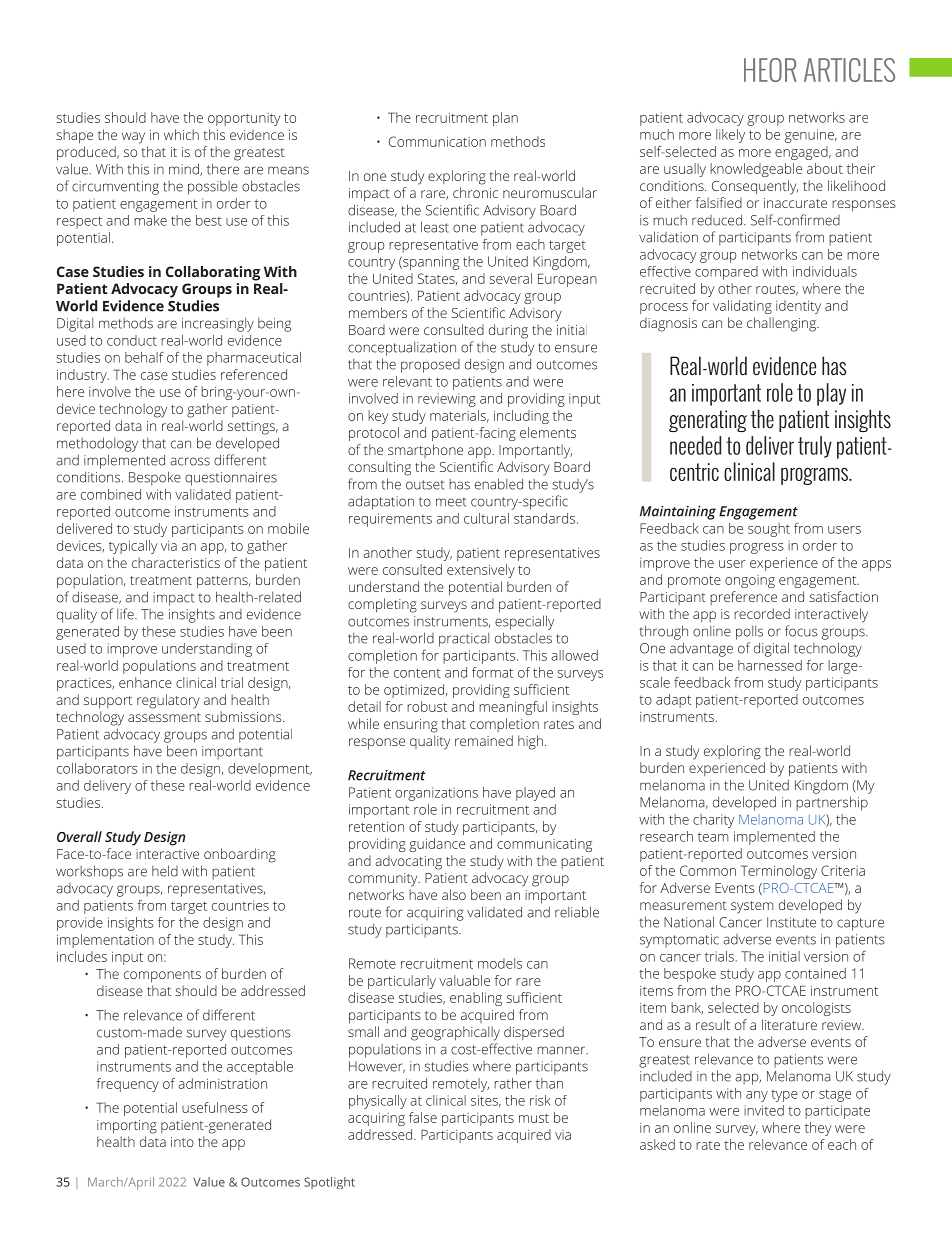 The image size is (952, 1233). Describe the element at coordinates (486, 518) in the page. I see `cultural` at that location.
